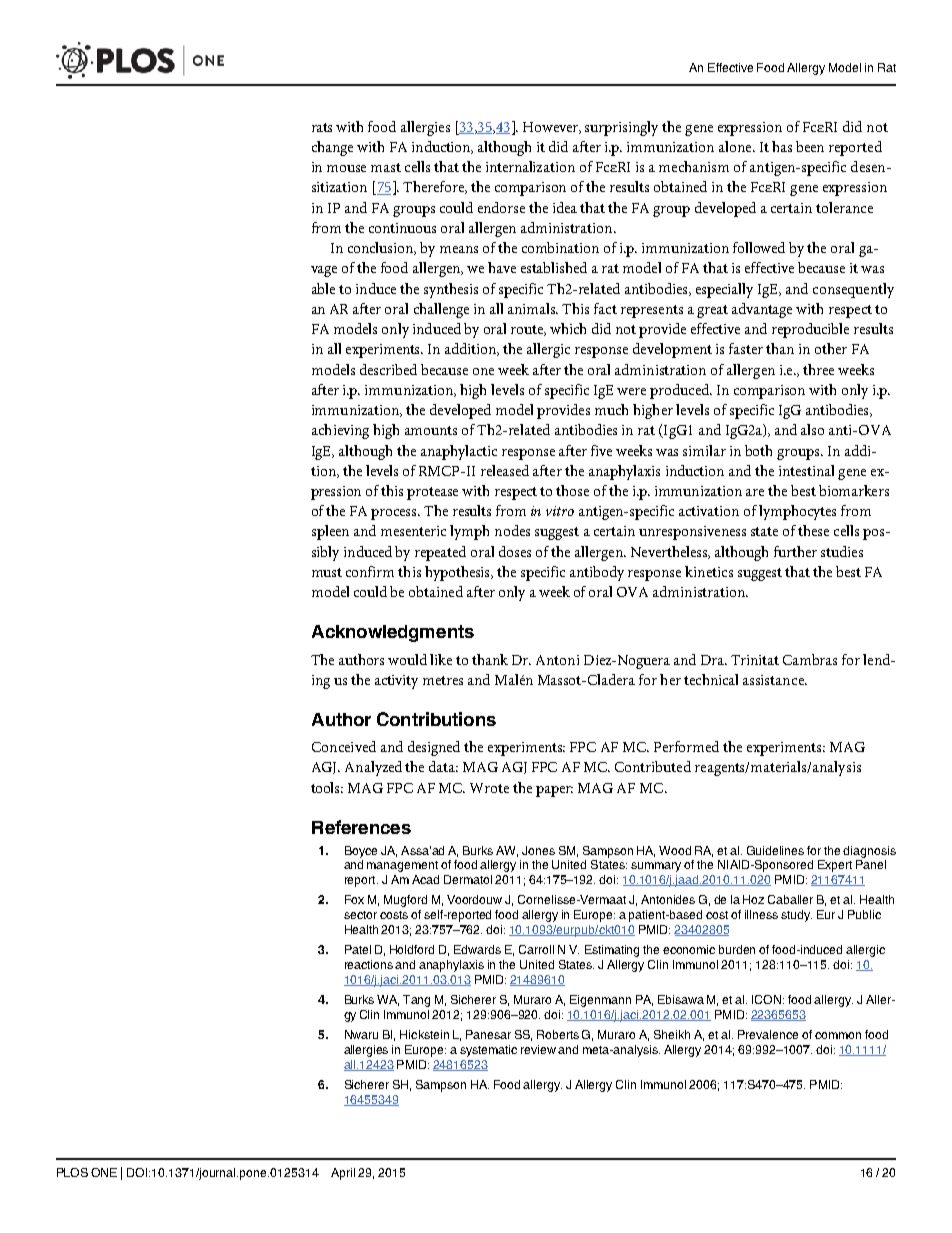 Image resolution: width=952 pixels, height=1233 pixels. Describe the element at coordinates (775, 850) in the document. I see `Guidelines` at that location.
